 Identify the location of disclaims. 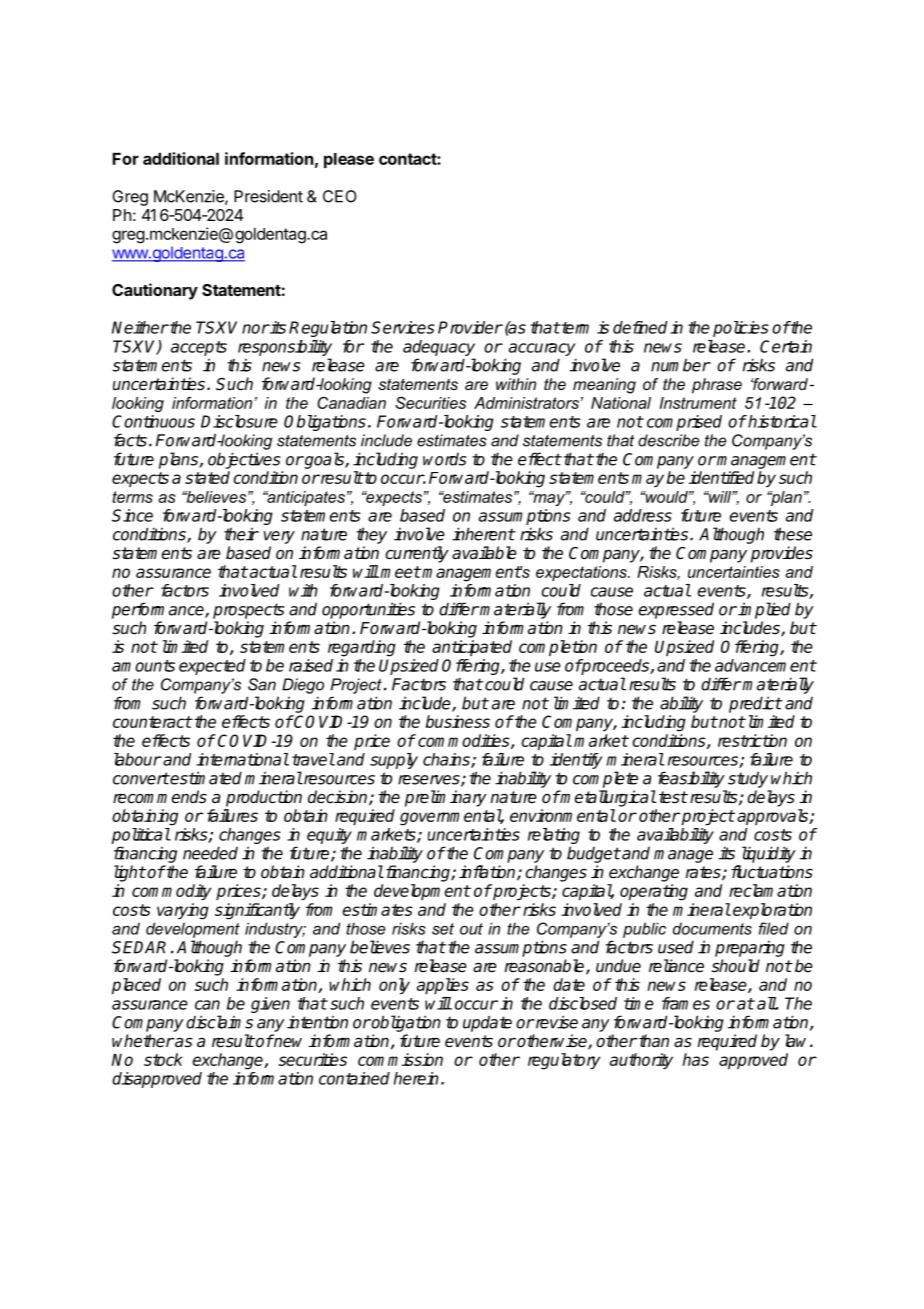
(219, 1022).
